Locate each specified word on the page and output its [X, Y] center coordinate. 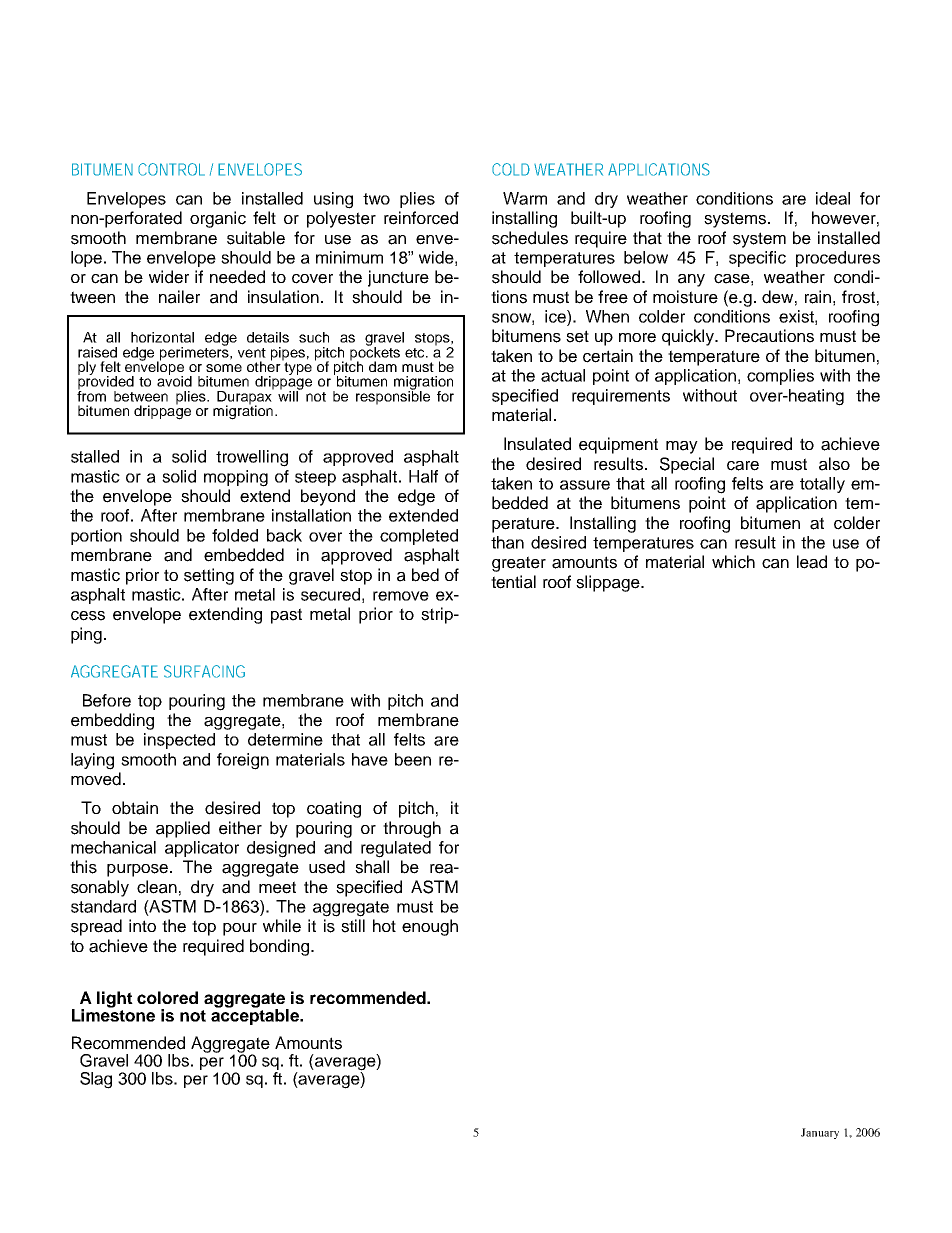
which [733, 562]
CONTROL [171, 169]
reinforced [421, 218]
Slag [96, 1080]
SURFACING [204, 671]
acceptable [256, 1016]
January [820, 1133]
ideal [833, 198]
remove [401, 596]
